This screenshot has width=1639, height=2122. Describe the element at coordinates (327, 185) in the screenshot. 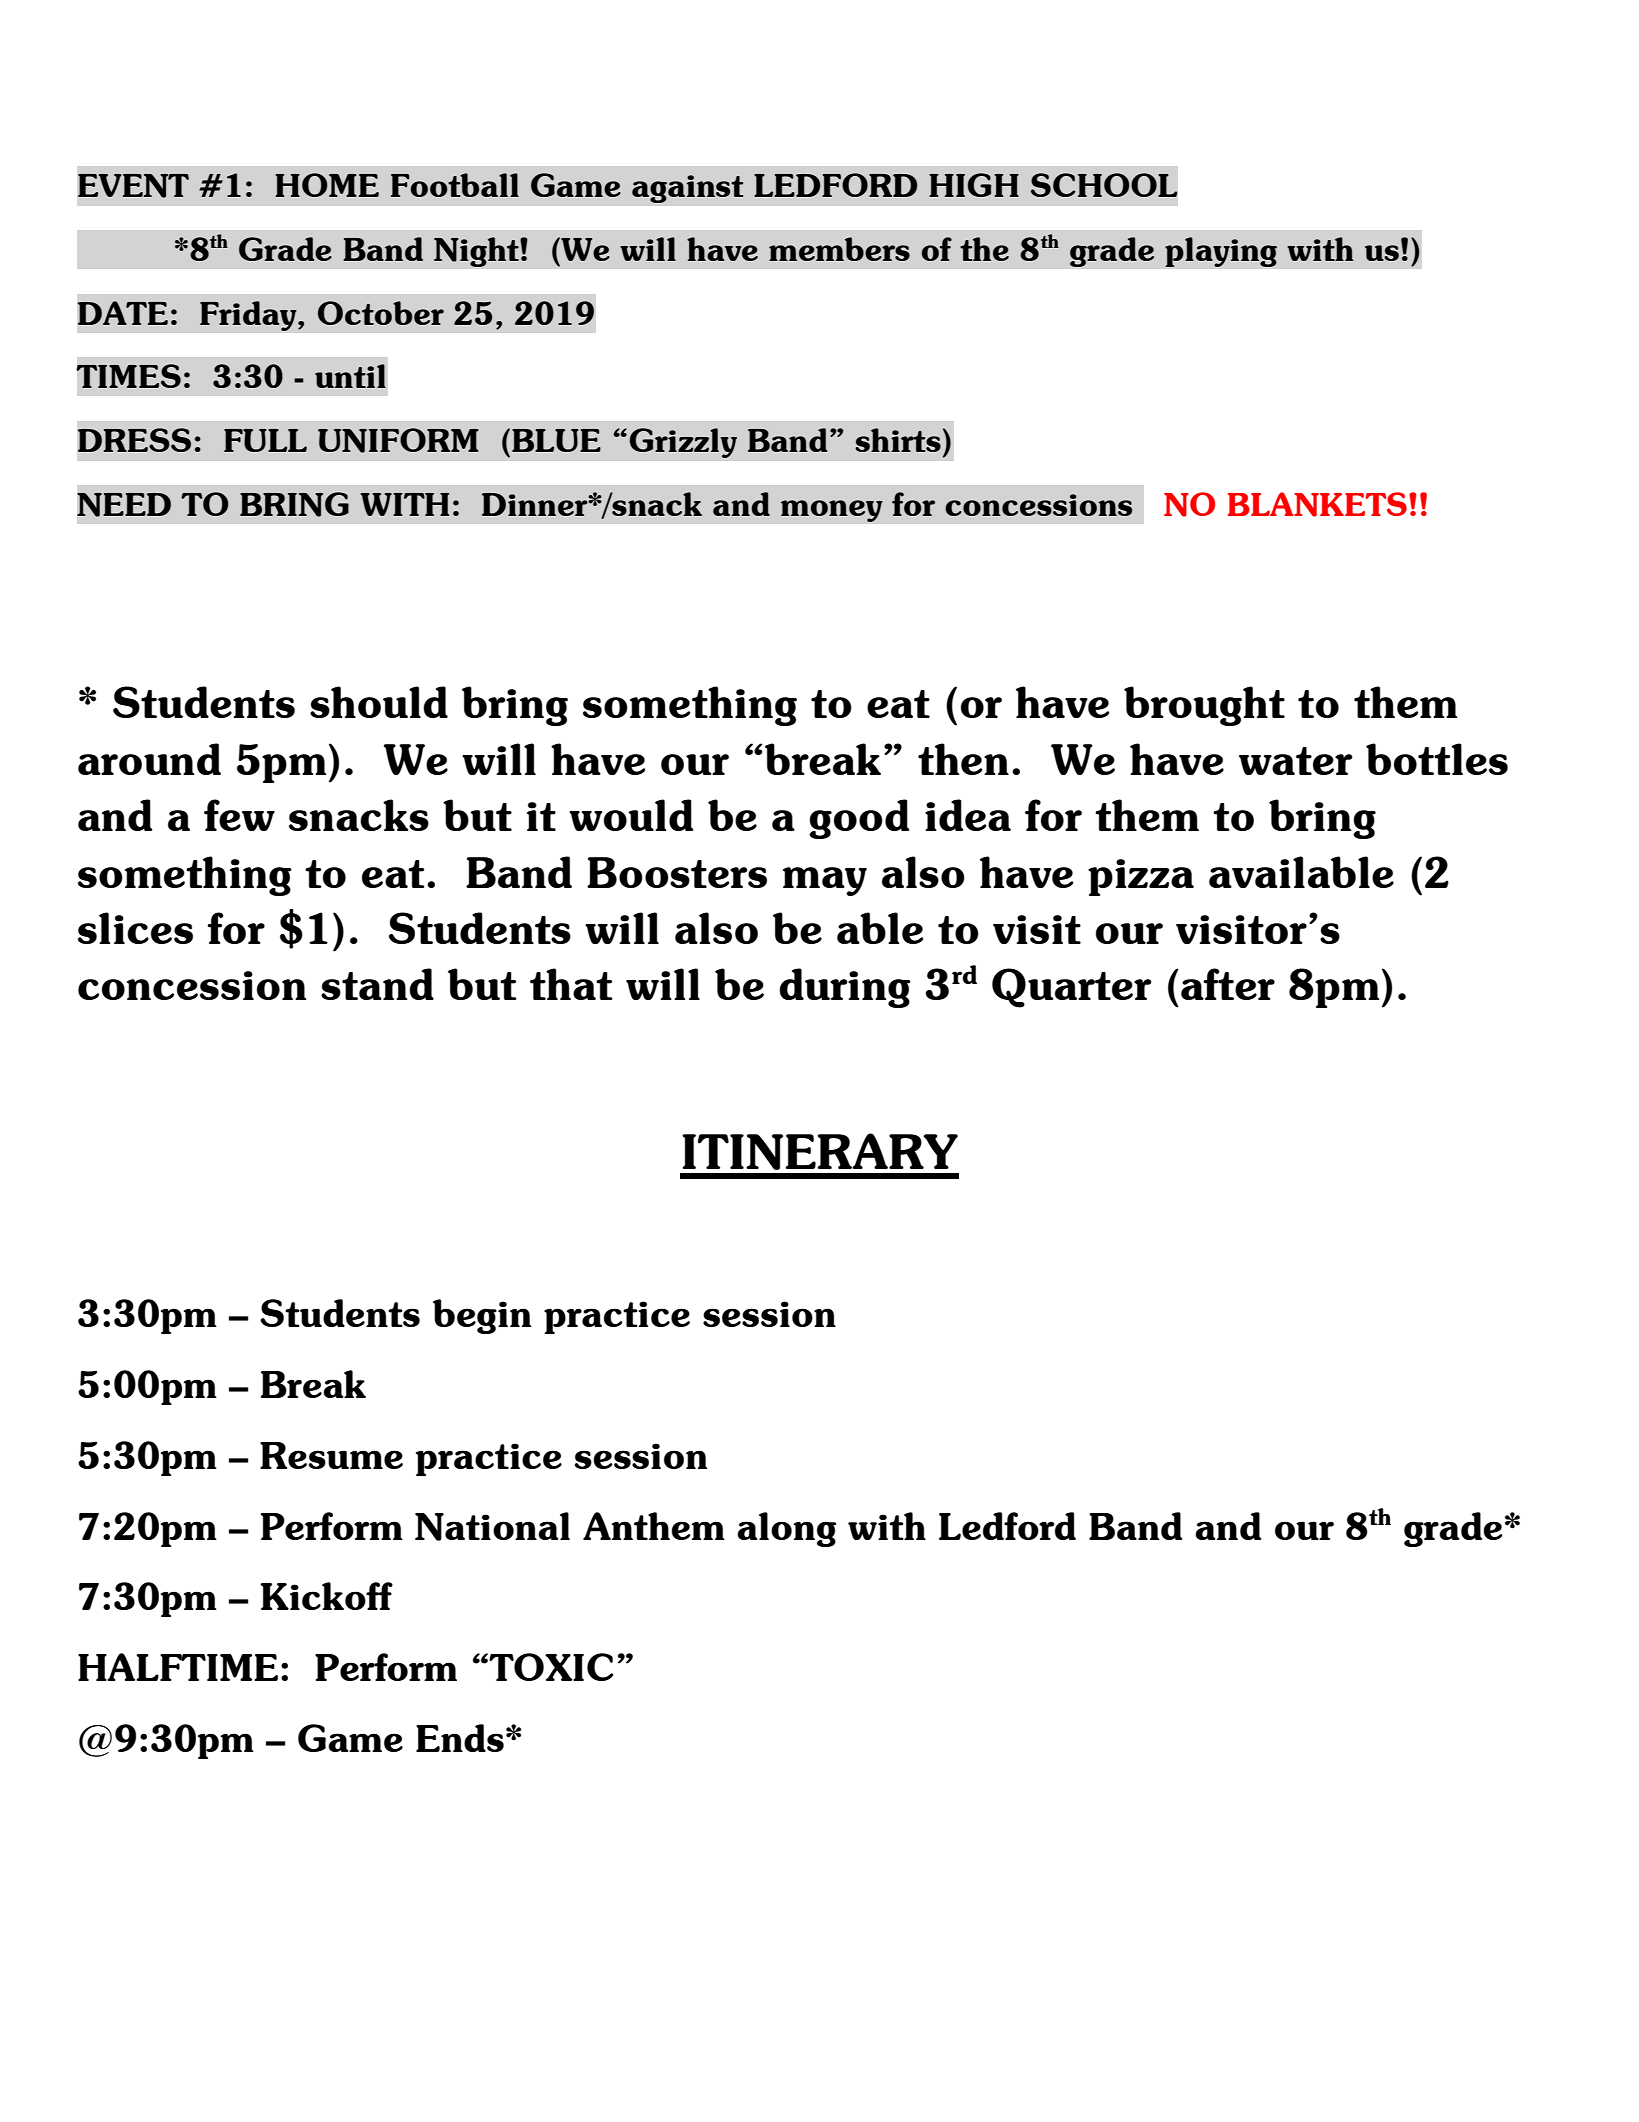

I see `HOME` at that location.
